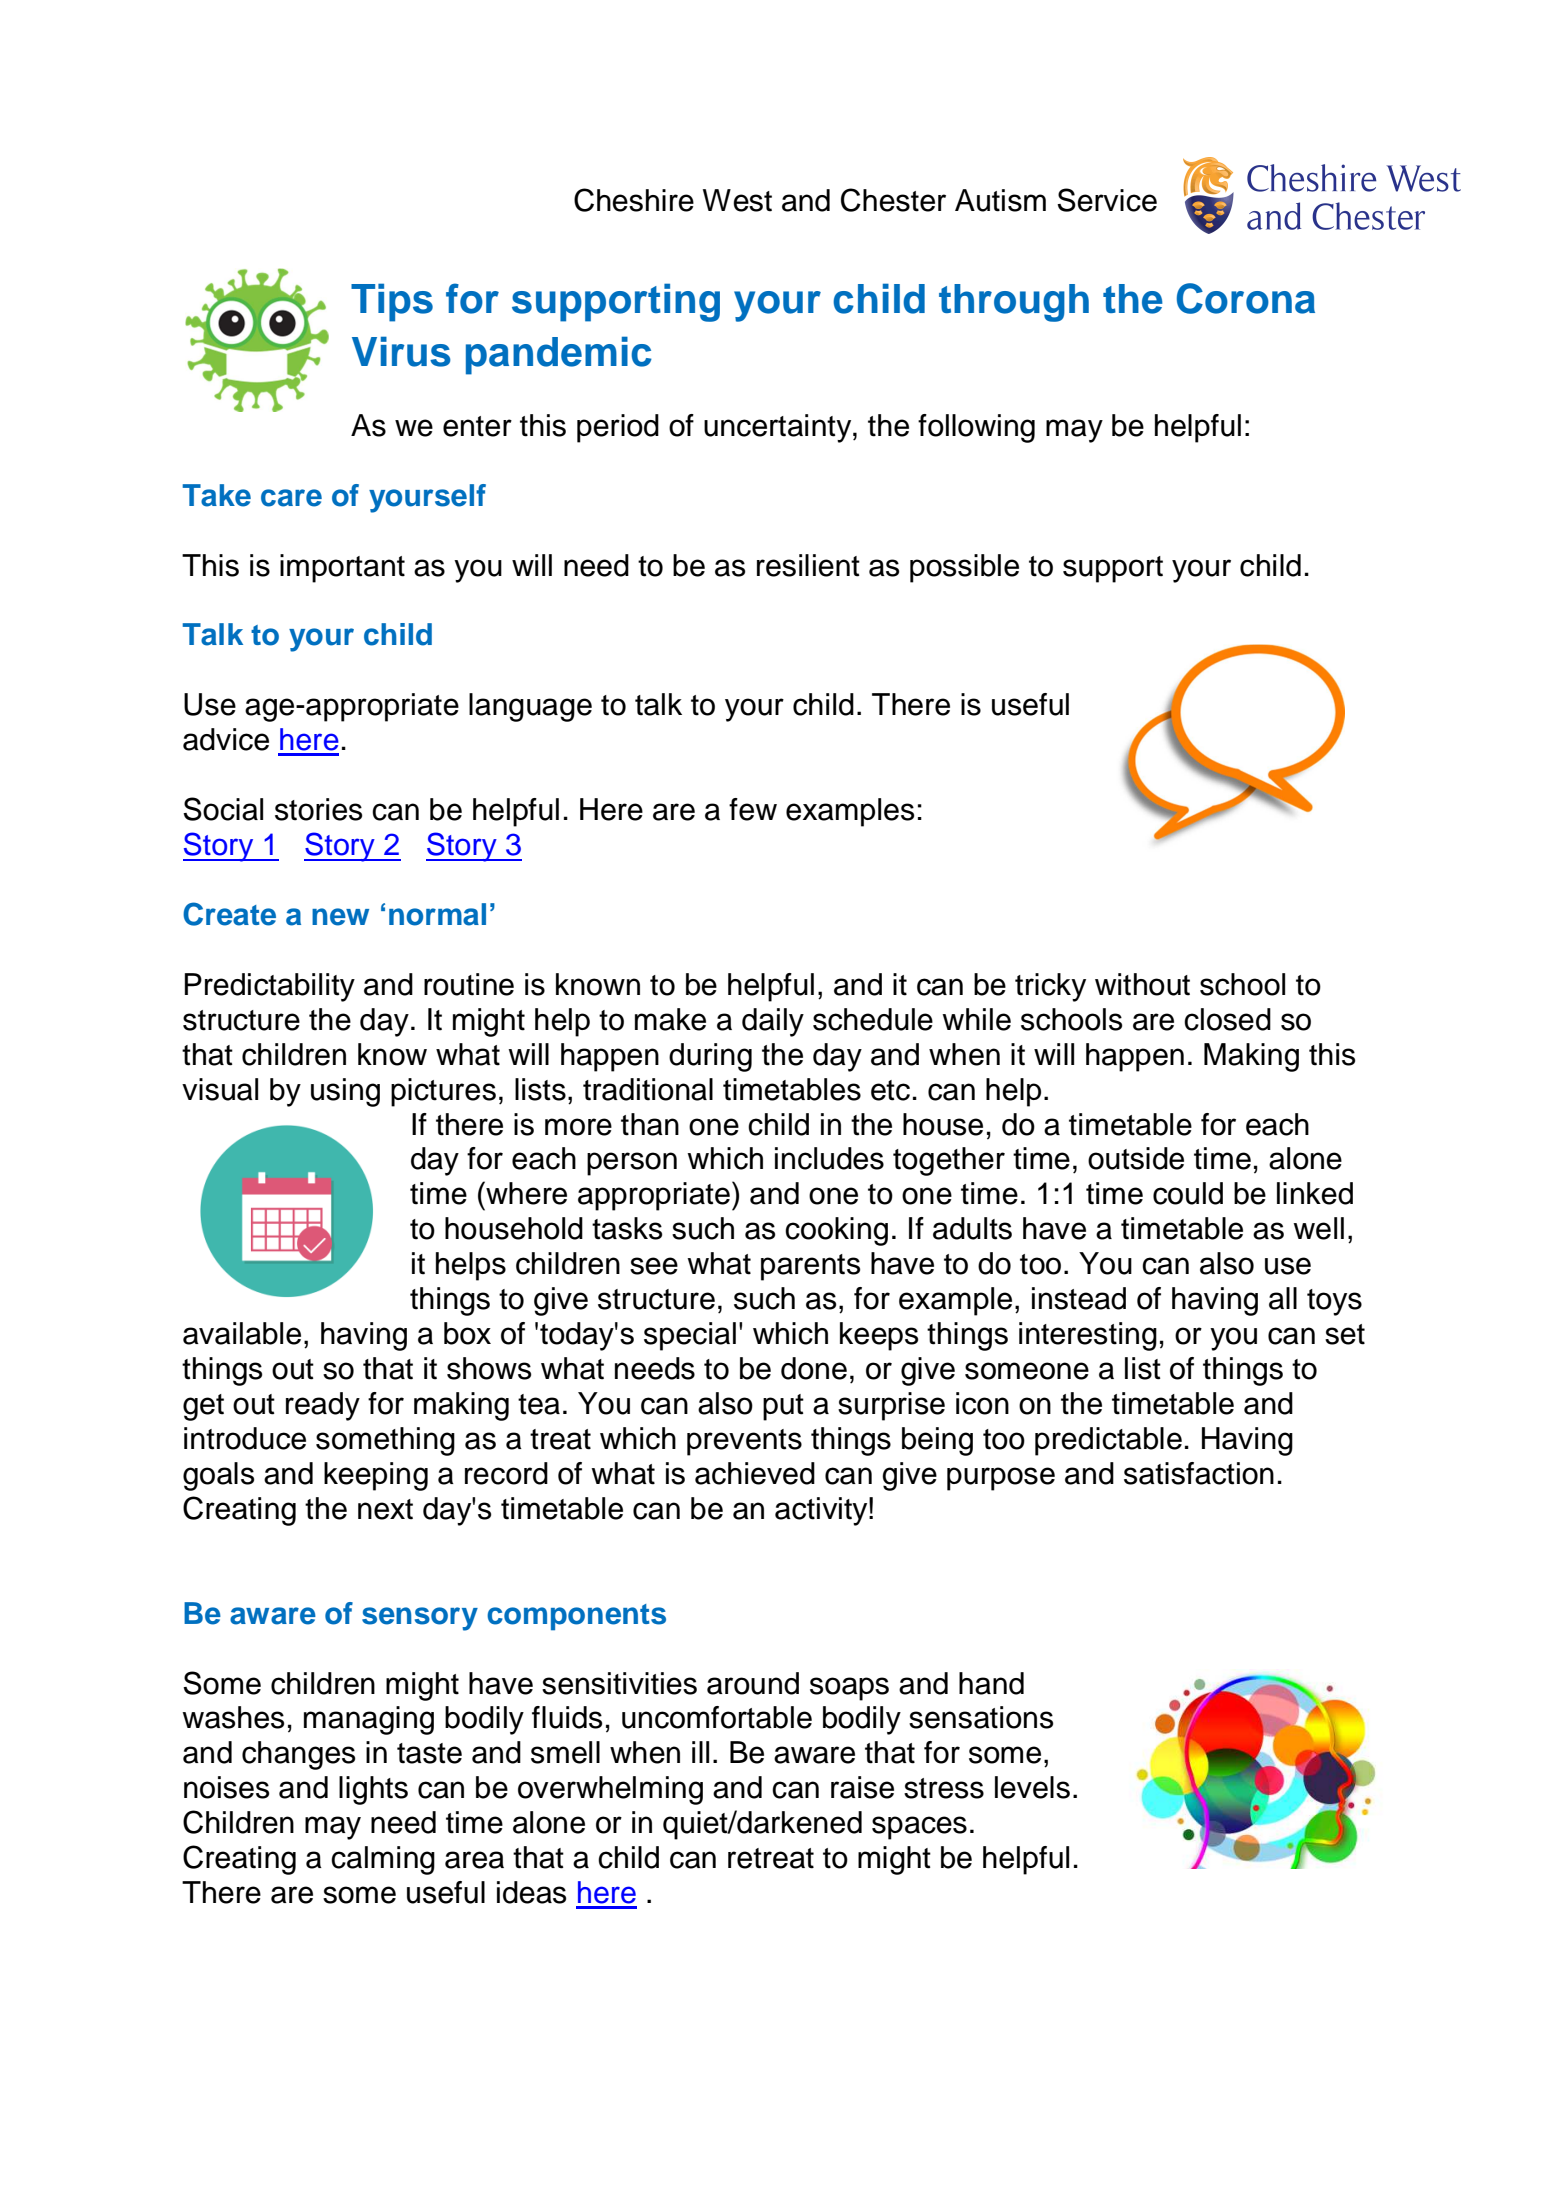 The width and height of the screenshot is (1548, 2190). I want to click on Corona, so click(1246, 298).
